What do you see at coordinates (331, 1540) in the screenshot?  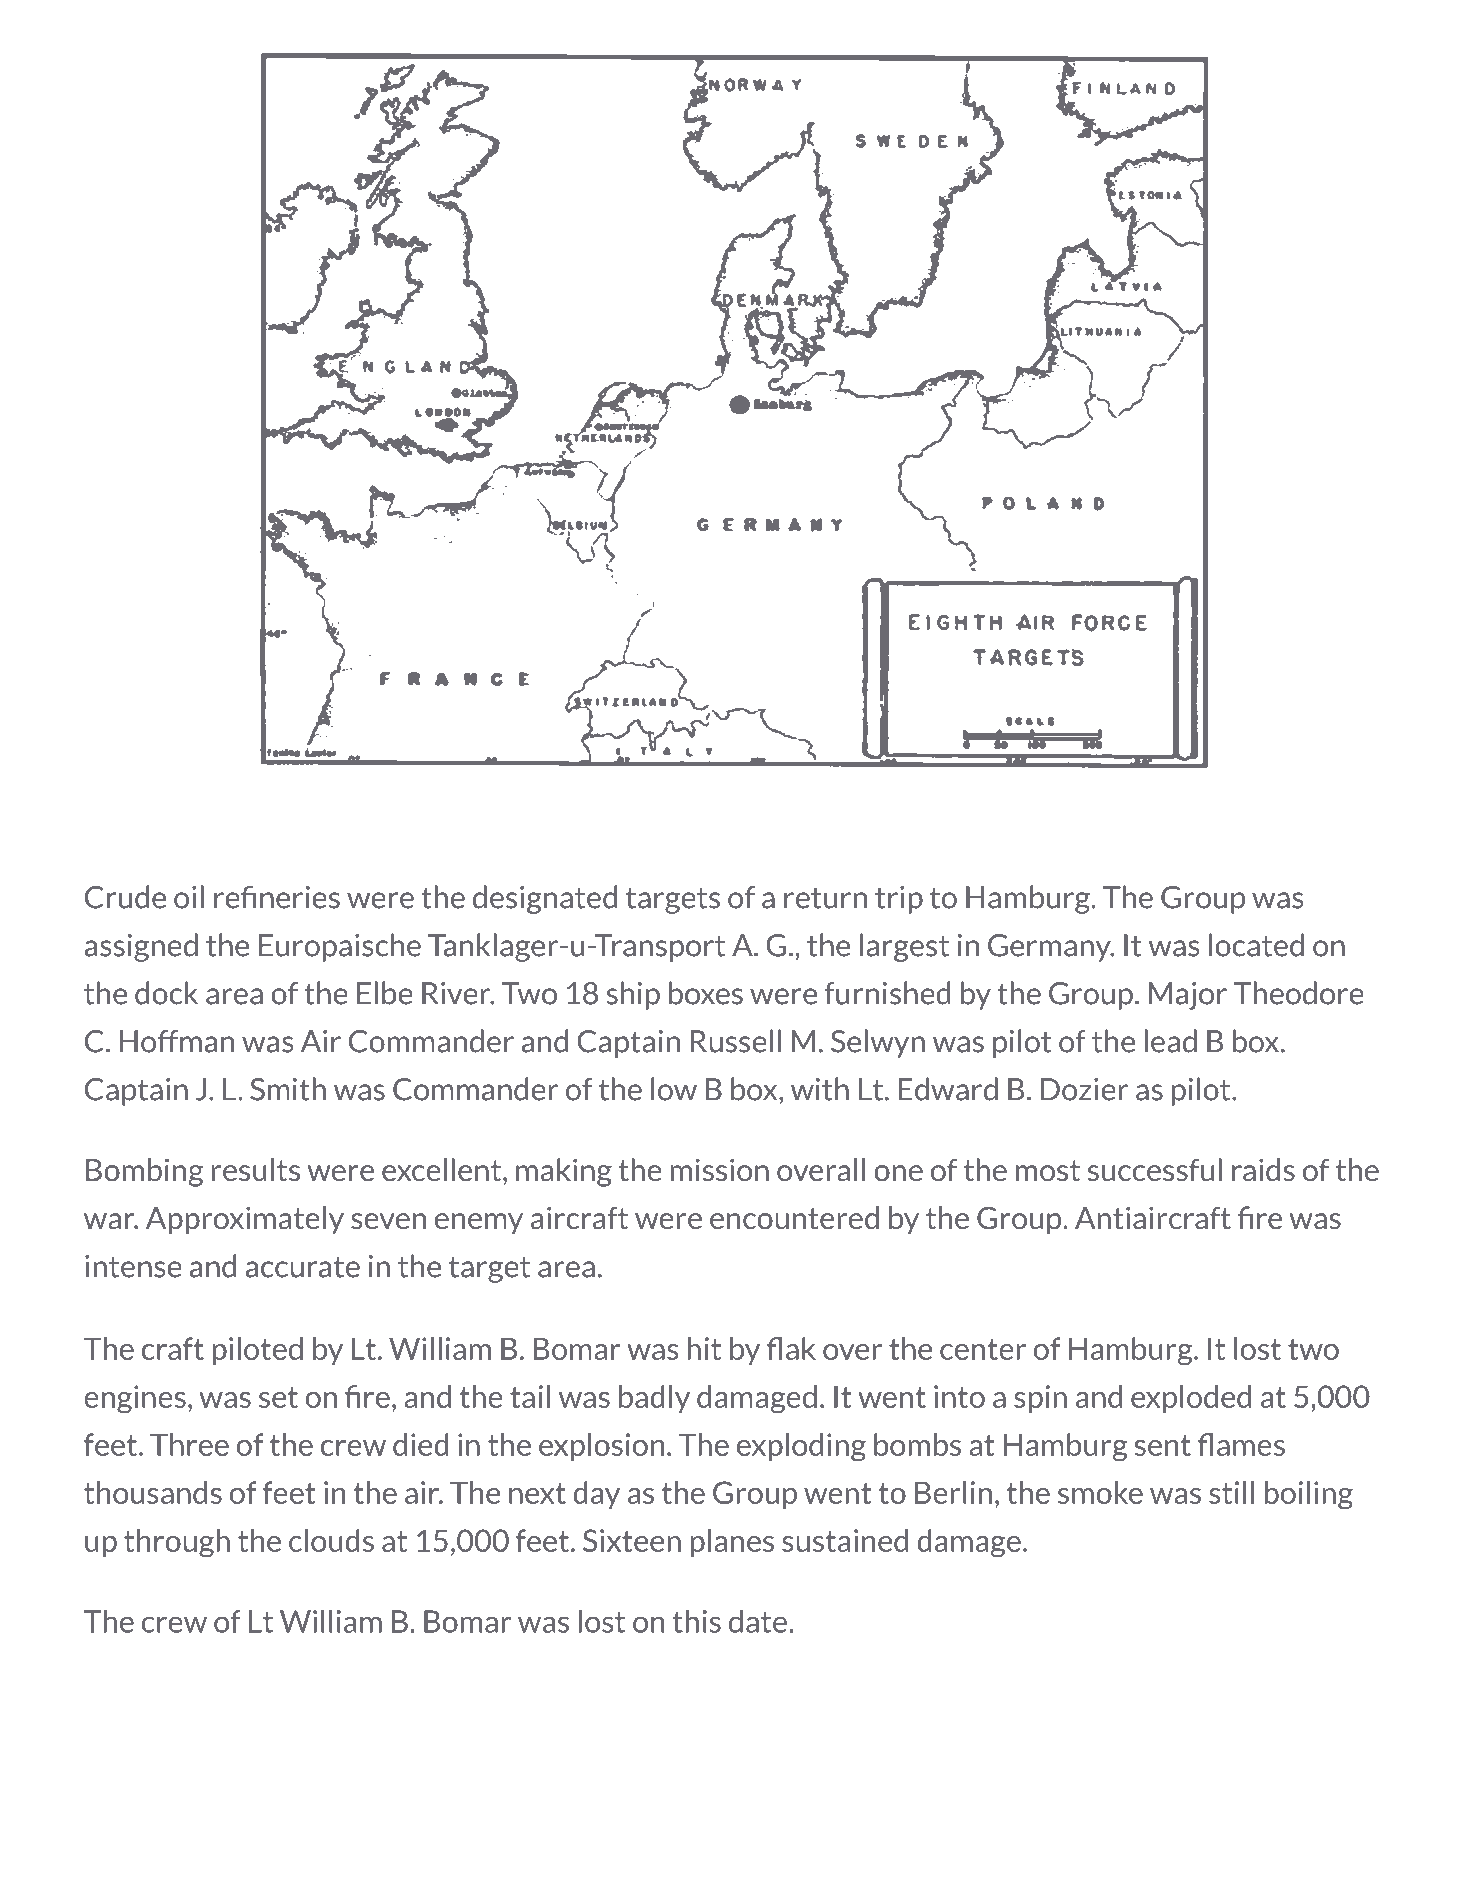 I see `clouds` at bounding box center [331, 1540].
